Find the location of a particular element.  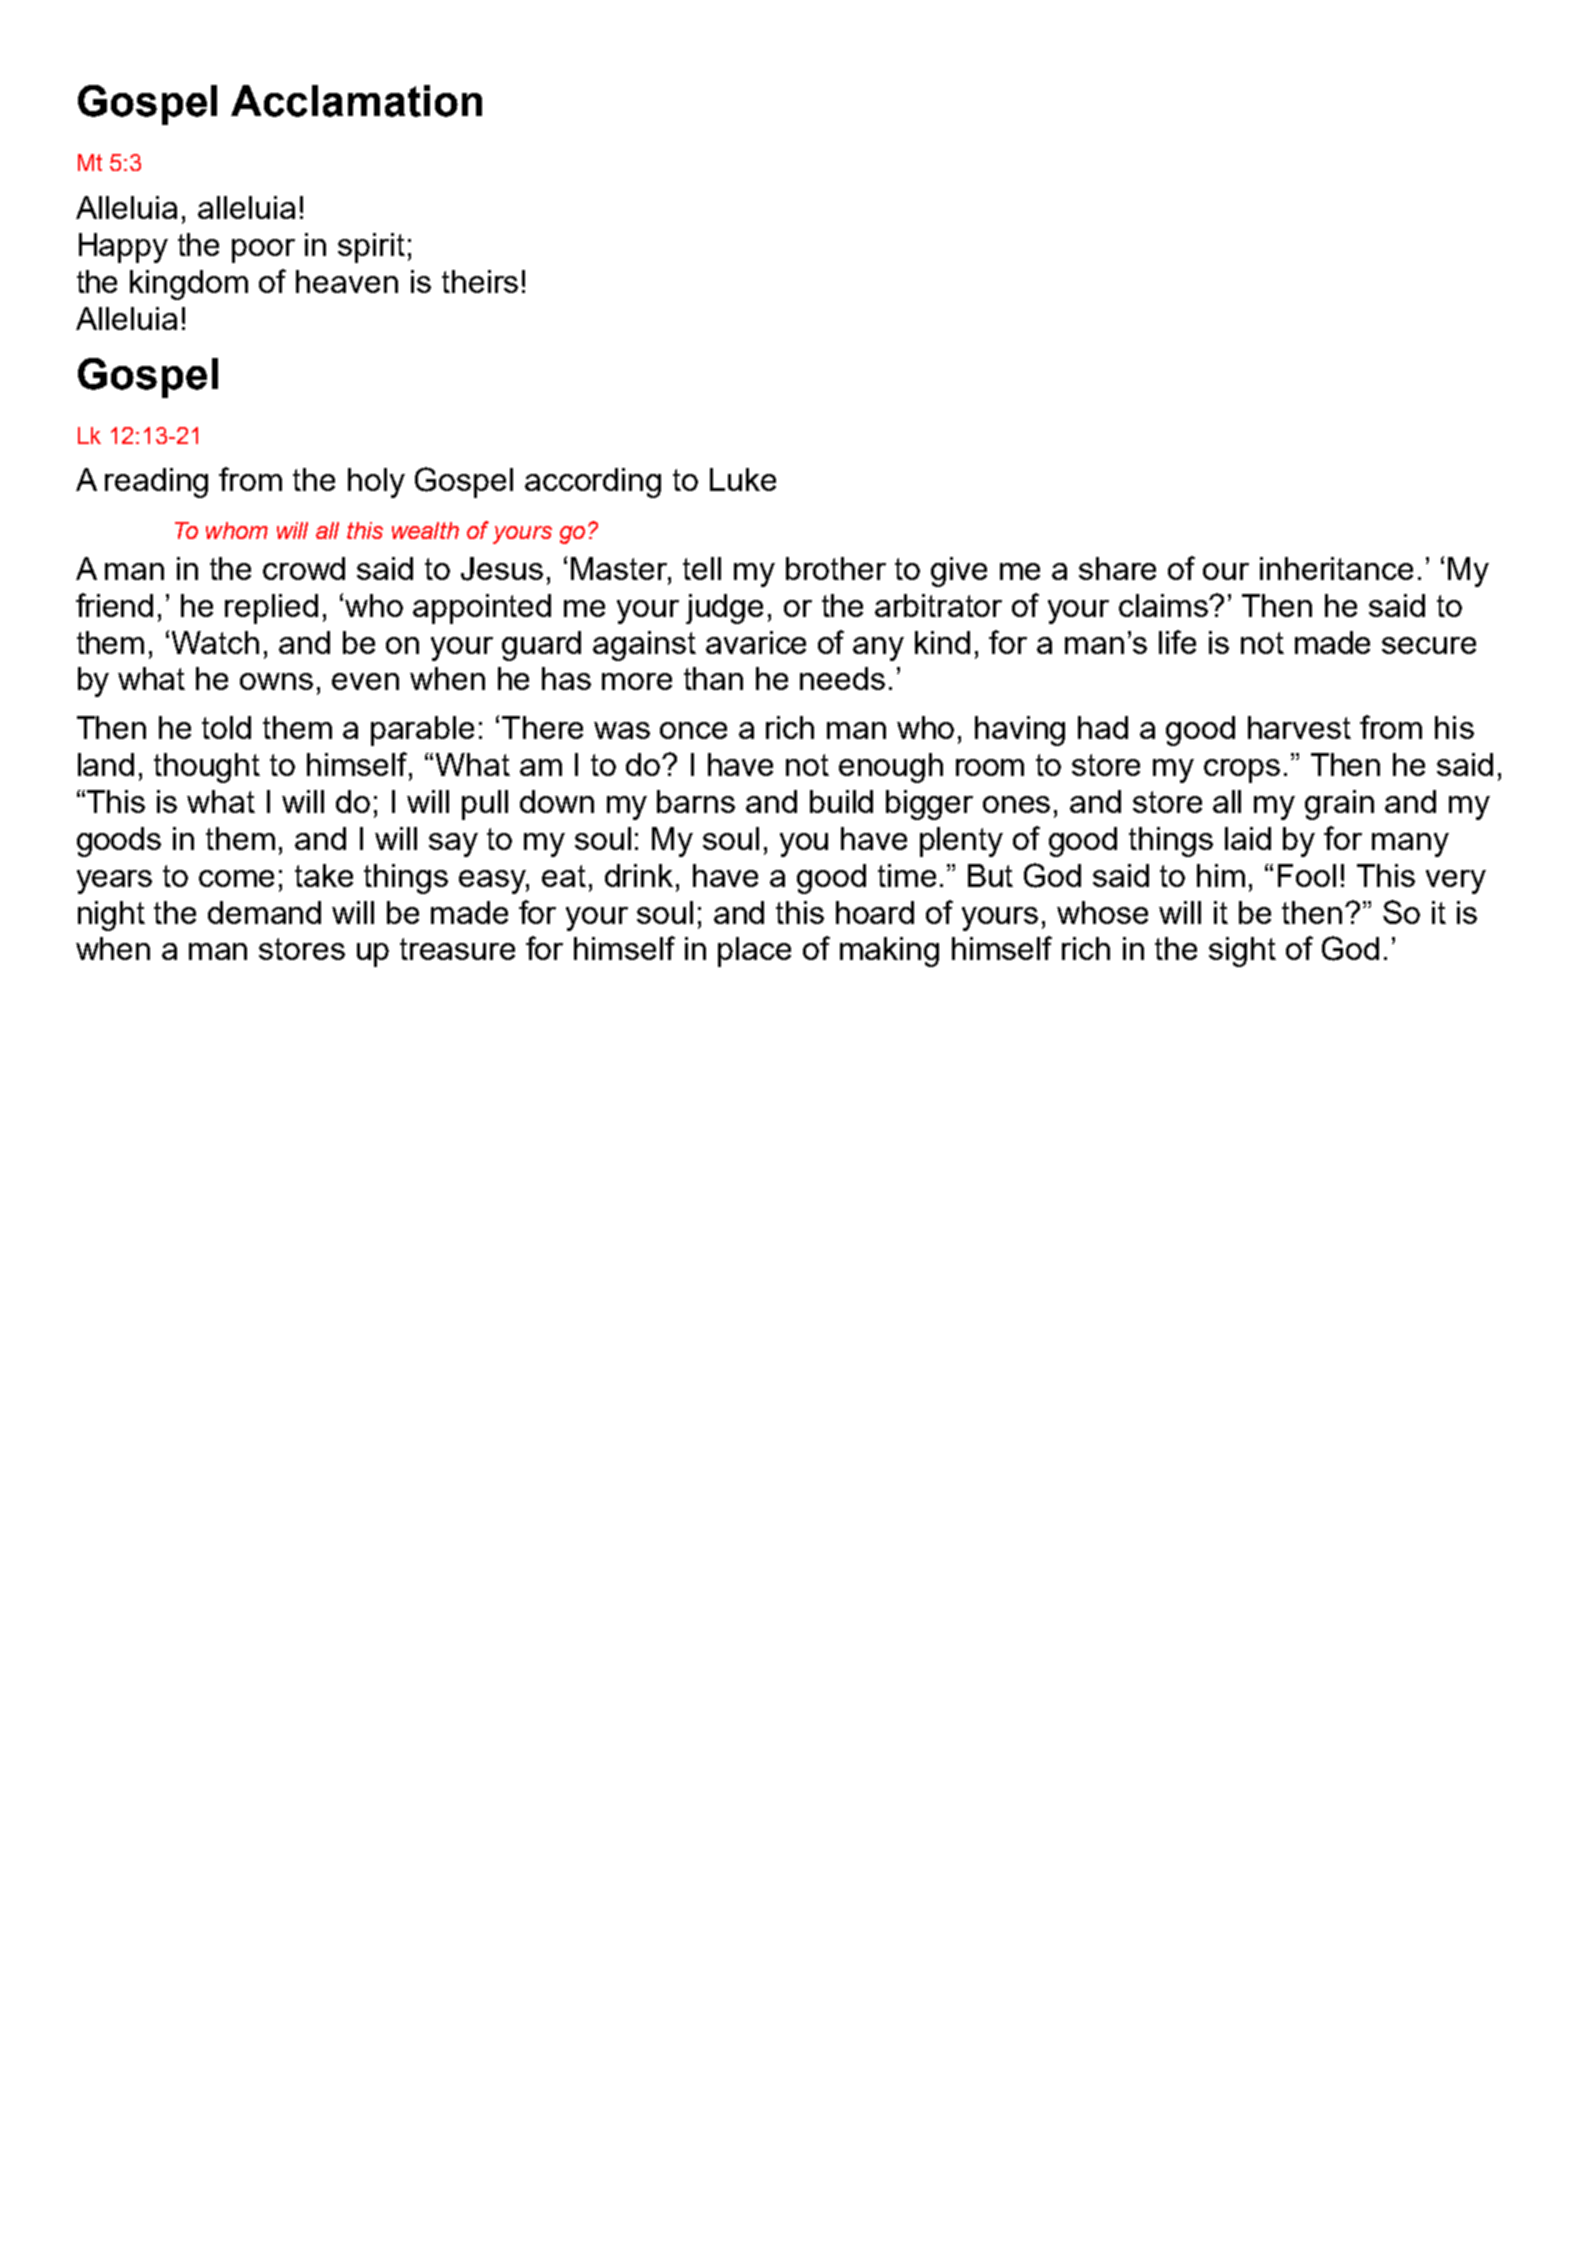

owns is located at coordinates (276, 681).
